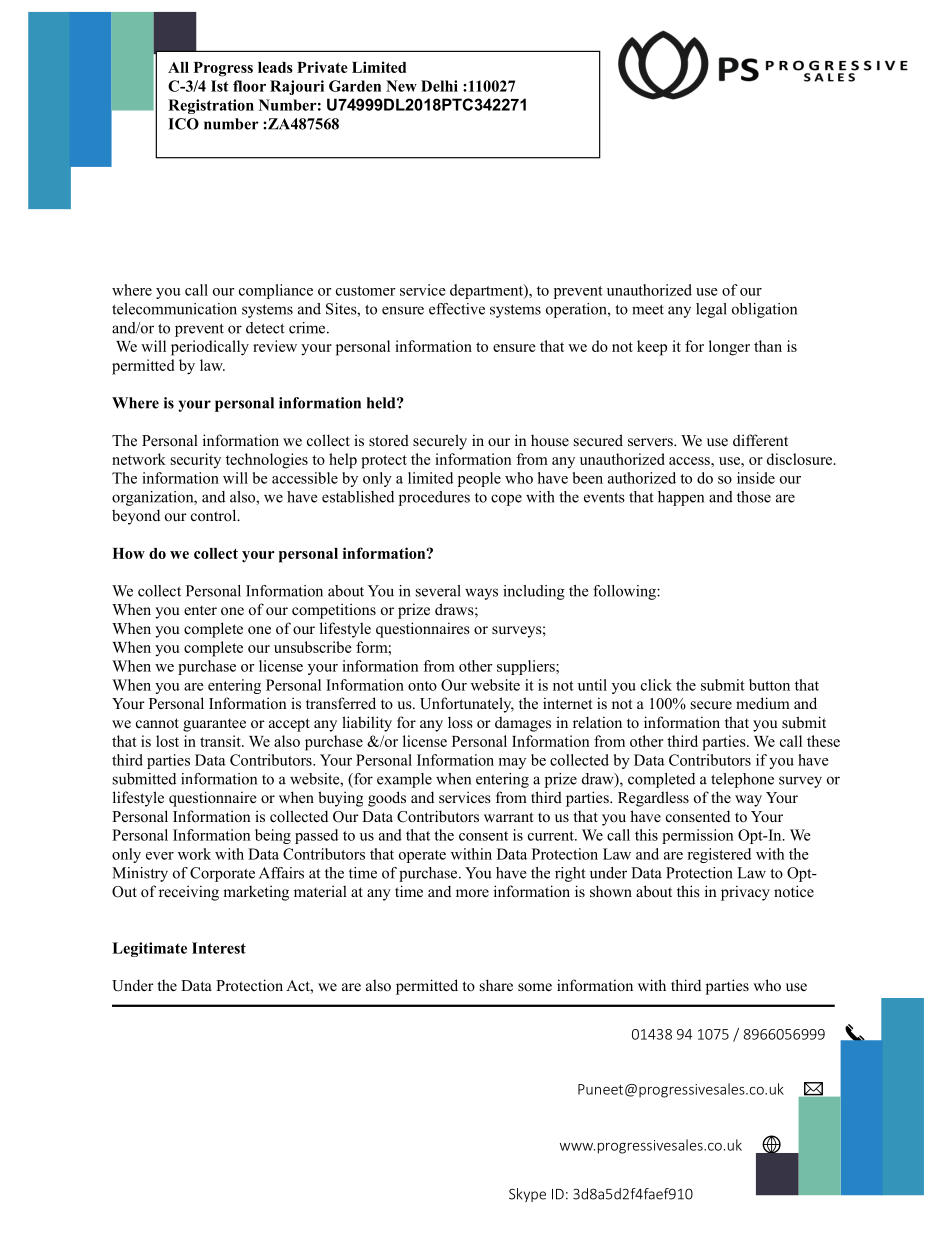 Image resolution: width=952 pixels, height=1233 pixels. I want to click on obligation, so click(764, 310).
